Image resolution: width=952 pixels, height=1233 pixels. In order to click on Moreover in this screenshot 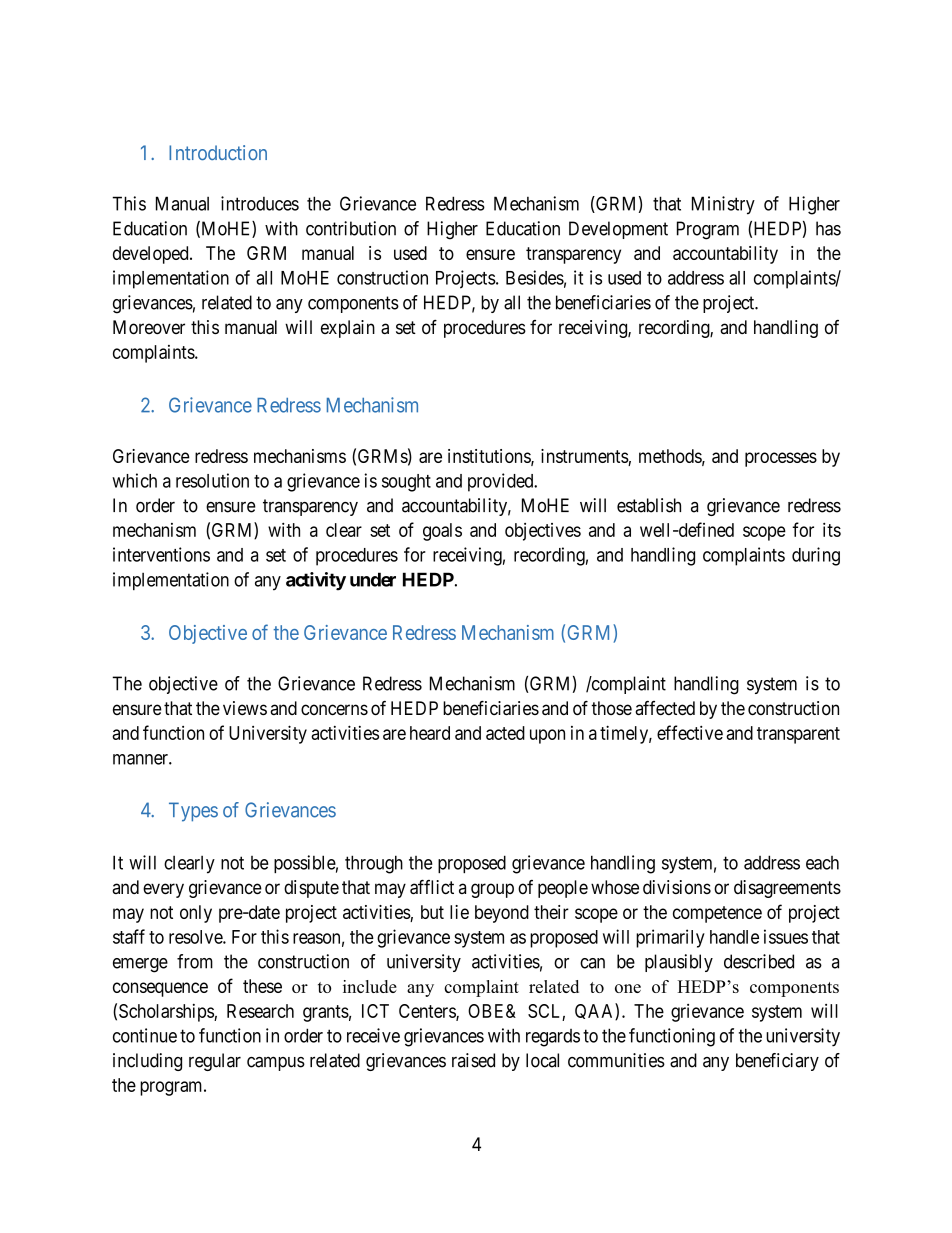, I will do `click(149, 327)`.
